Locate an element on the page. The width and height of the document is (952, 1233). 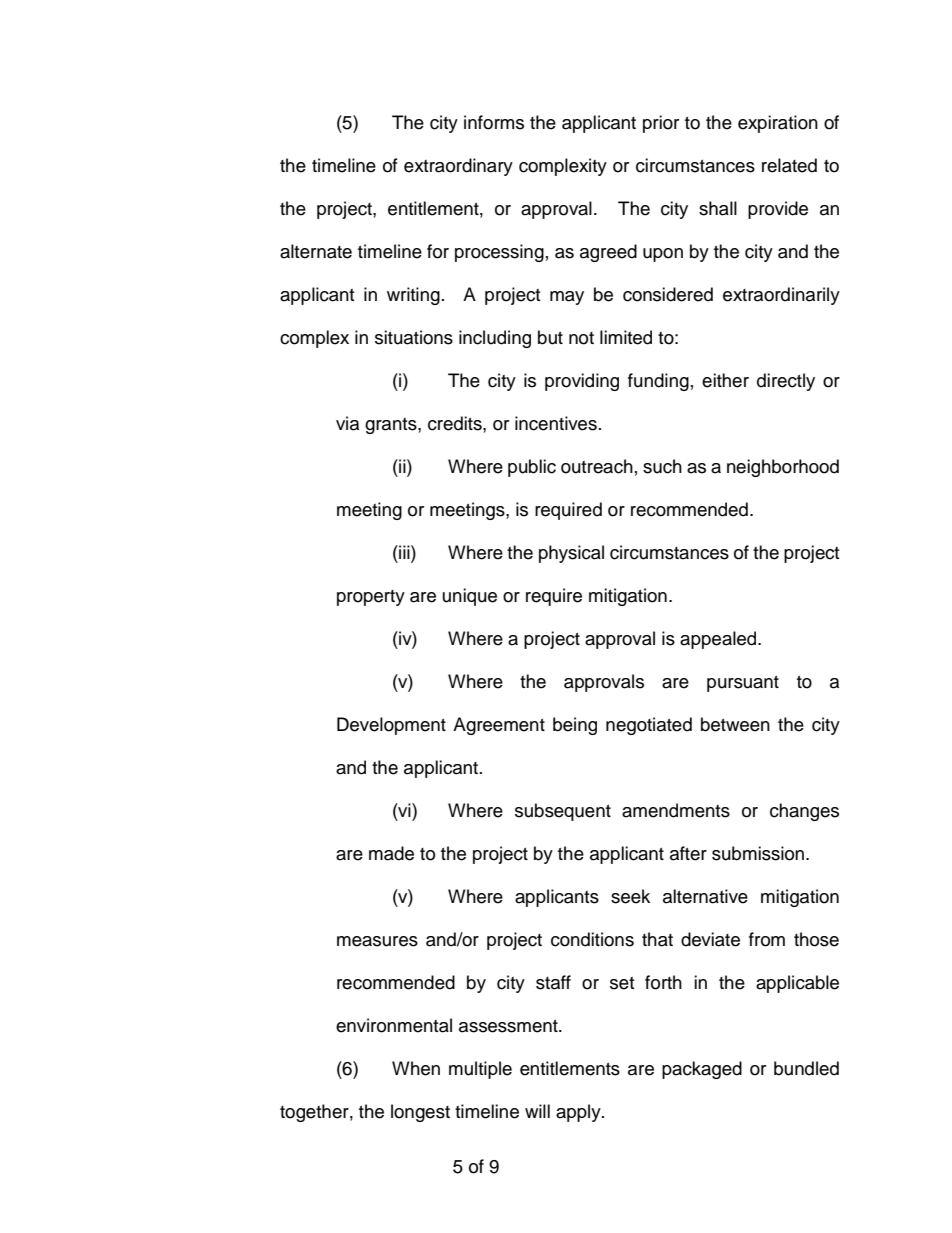
grants is located at coordinates (392, 426).
